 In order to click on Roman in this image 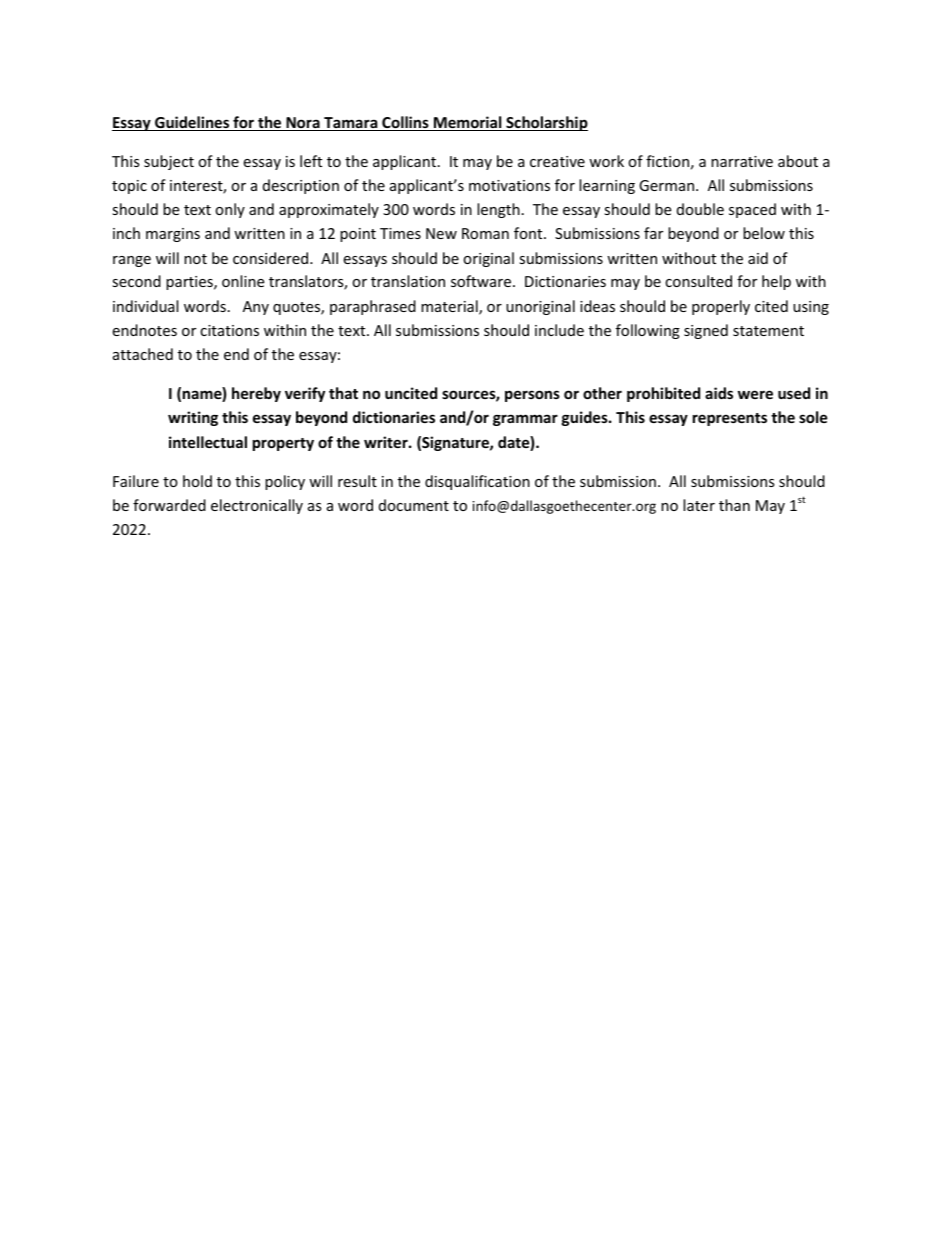, I will do `click(485, 233)`.
